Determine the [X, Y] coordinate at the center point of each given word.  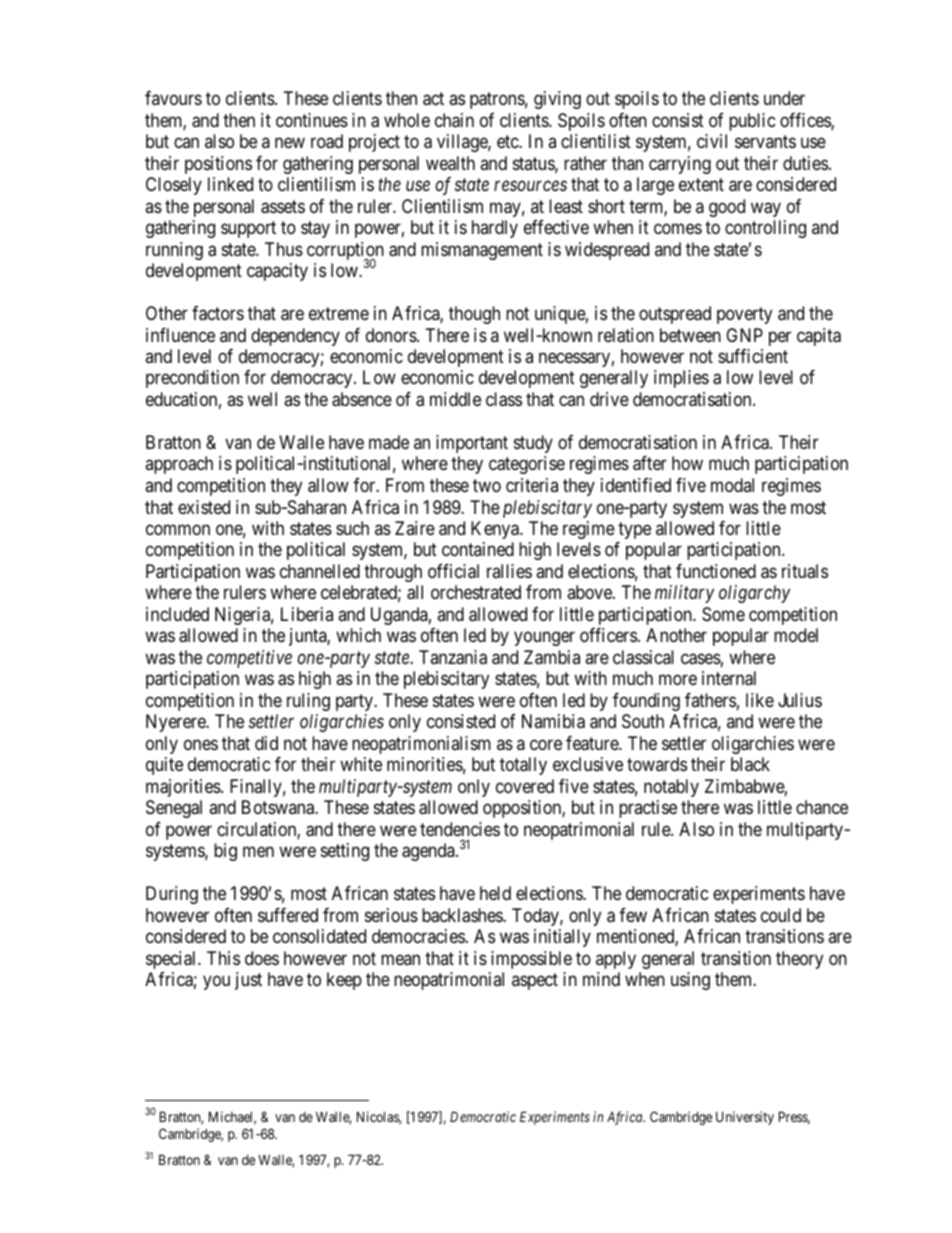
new [290, 142]
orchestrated [476, 592]
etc [508, 141]
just [248, 981]
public [752, 122]
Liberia [307, 614]
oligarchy [754, 594]
